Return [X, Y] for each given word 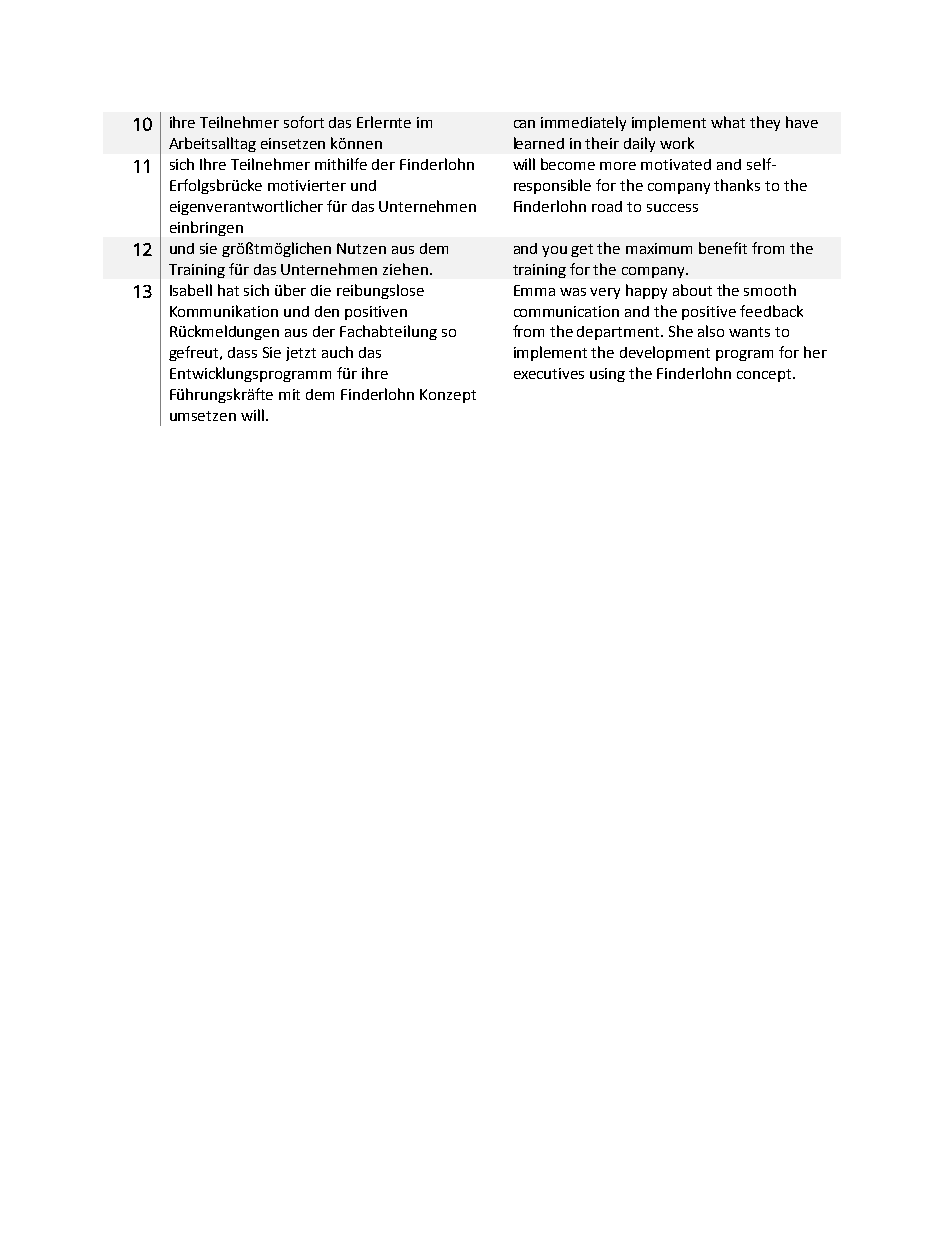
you [554, 251]
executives [549, 373]
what [728, 122]
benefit [723, 248]
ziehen [405, 269]
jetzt [301, 354]
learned [539, 143]
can [524, 124]
